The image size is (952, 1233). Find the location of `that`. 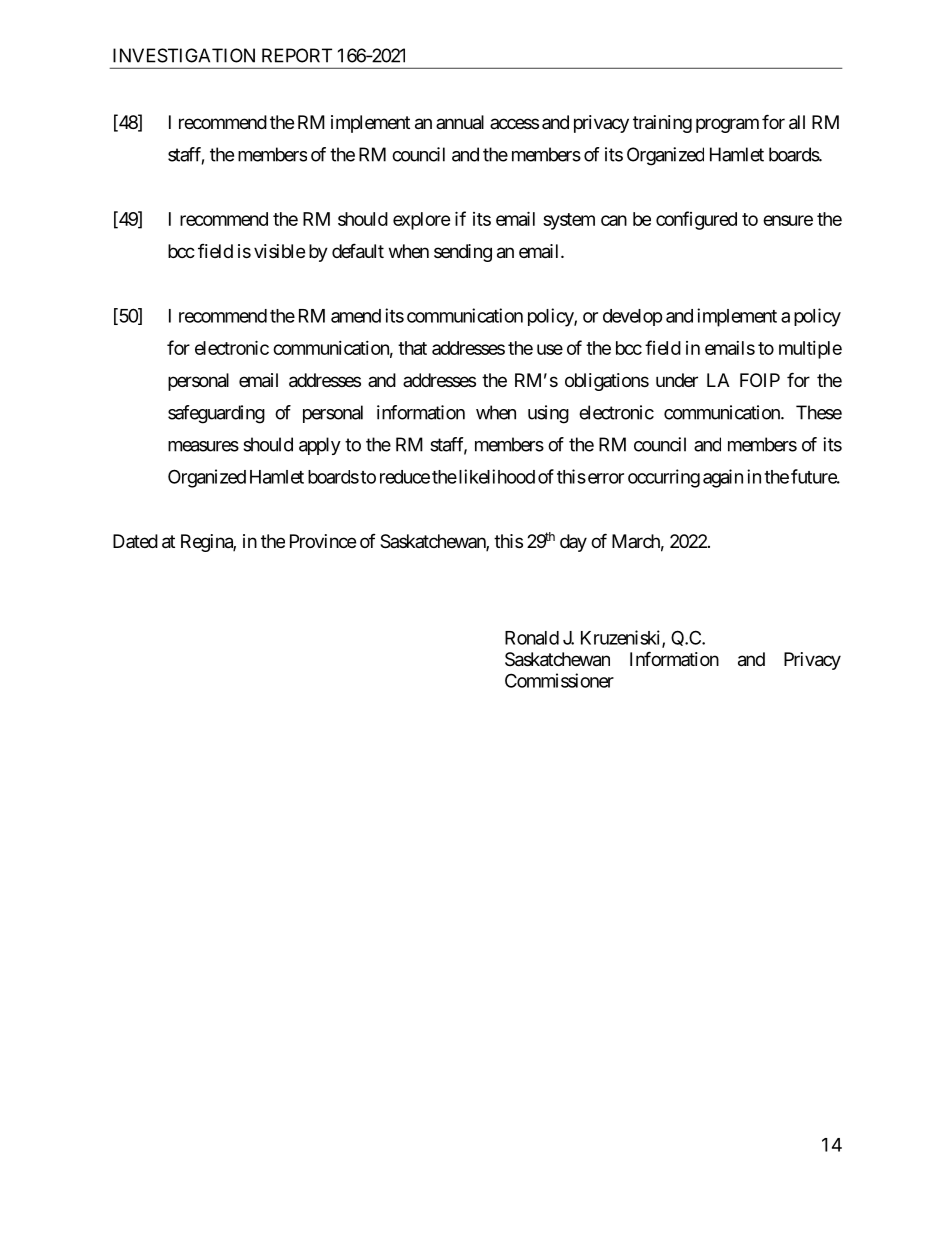

that is located at coordinates (412, 348).
